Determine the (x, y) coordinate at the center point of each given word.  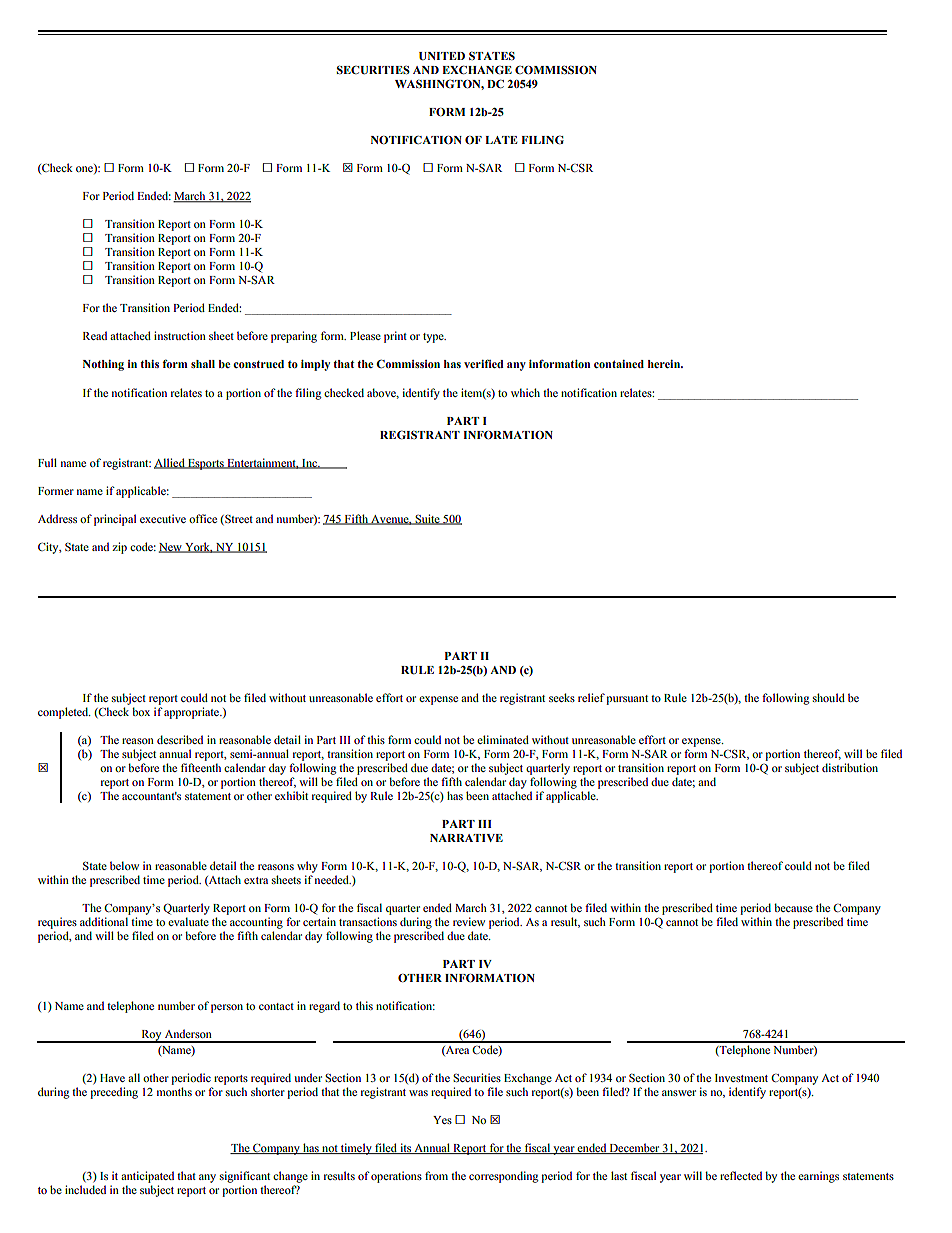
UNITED (442, 56)
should (829, 697)
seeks (562, 697)
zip (119, 548)
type (434, 338)
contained (619, 364)
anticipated (147, 1177)
